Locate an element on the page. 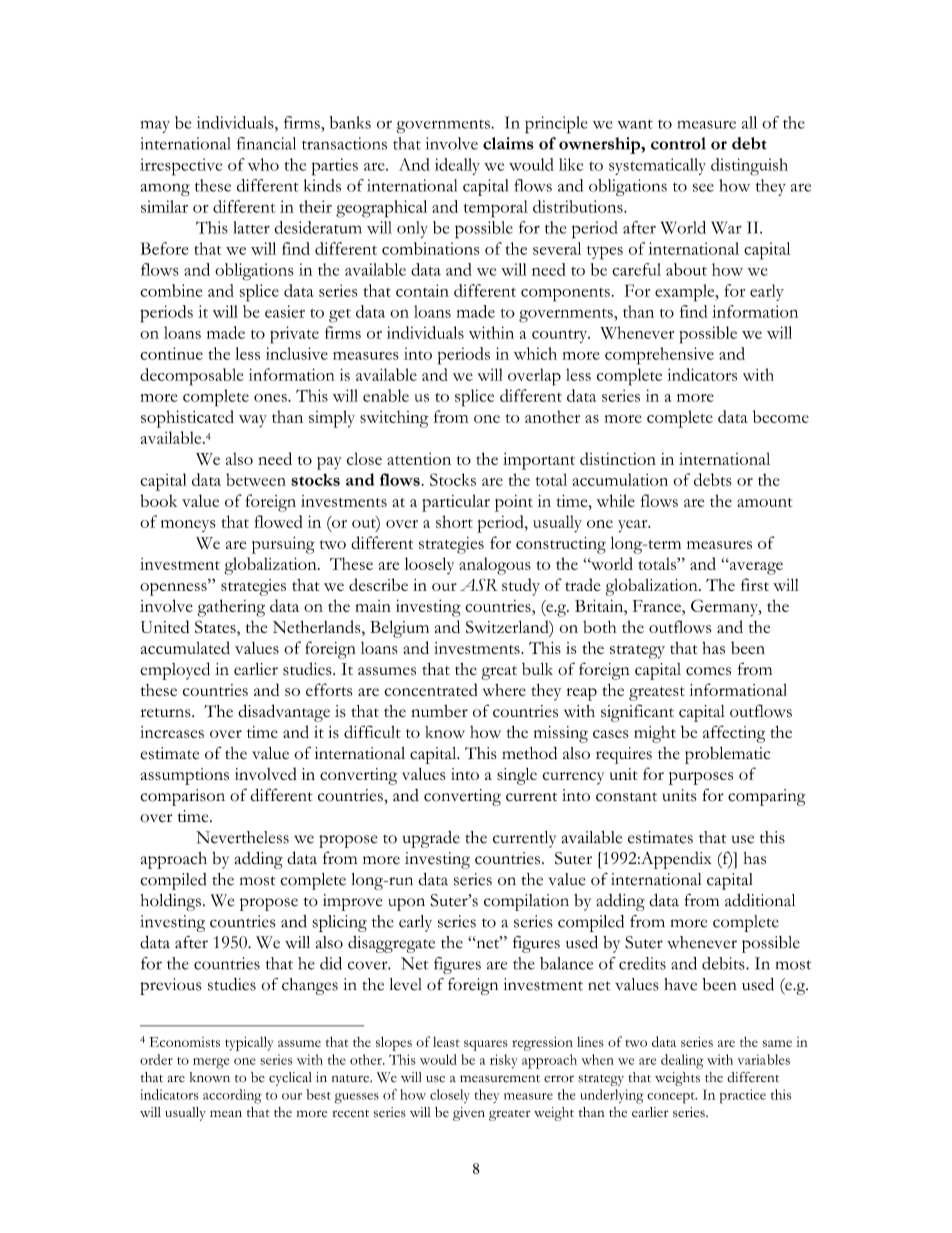 The width and height of the image is (952, 1233). Germany is located at coordinates (725, 608).
